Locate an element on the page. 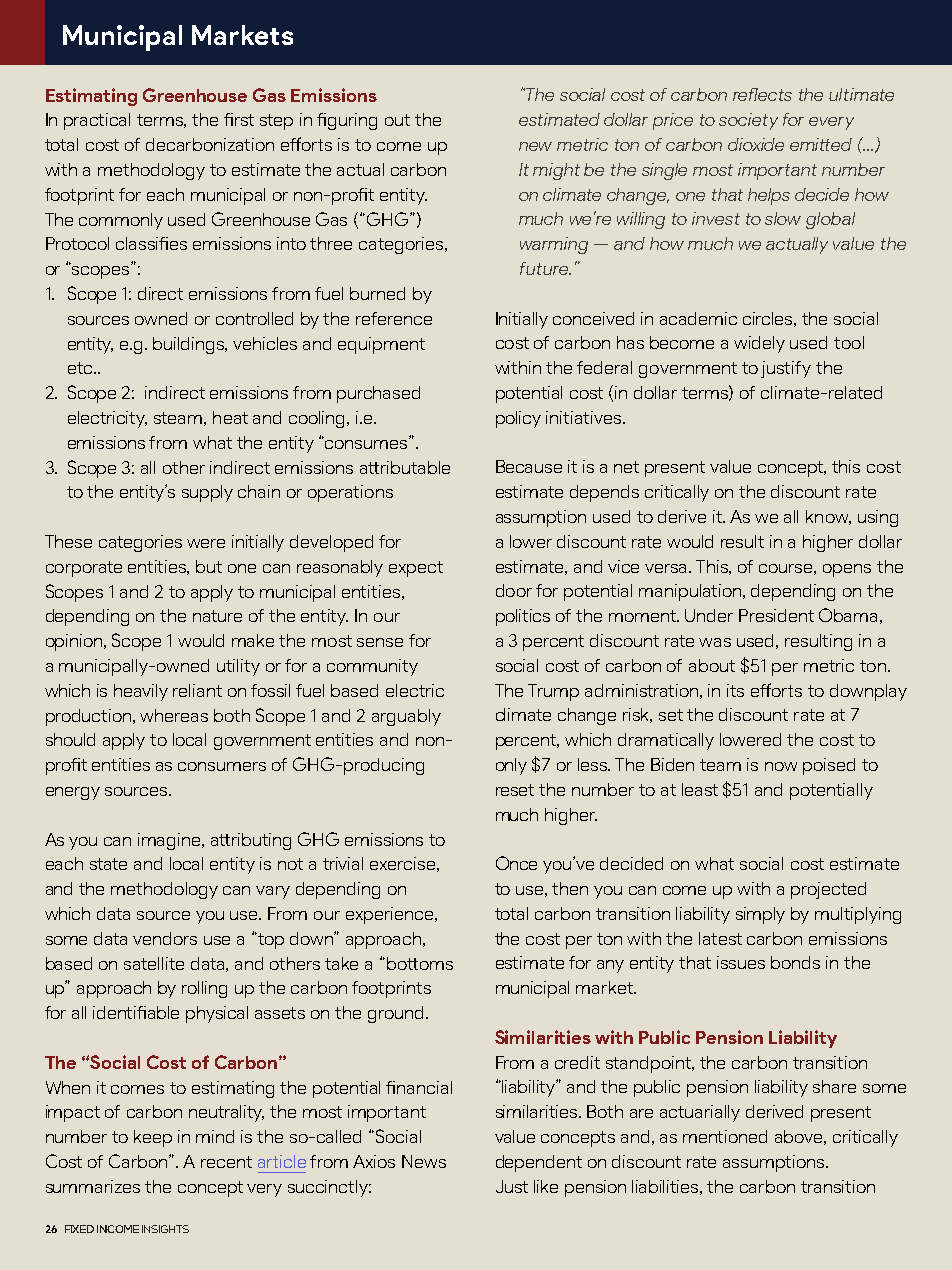 The height and width of the image is (1270, 952). using is located at coordinates (878, 518).
